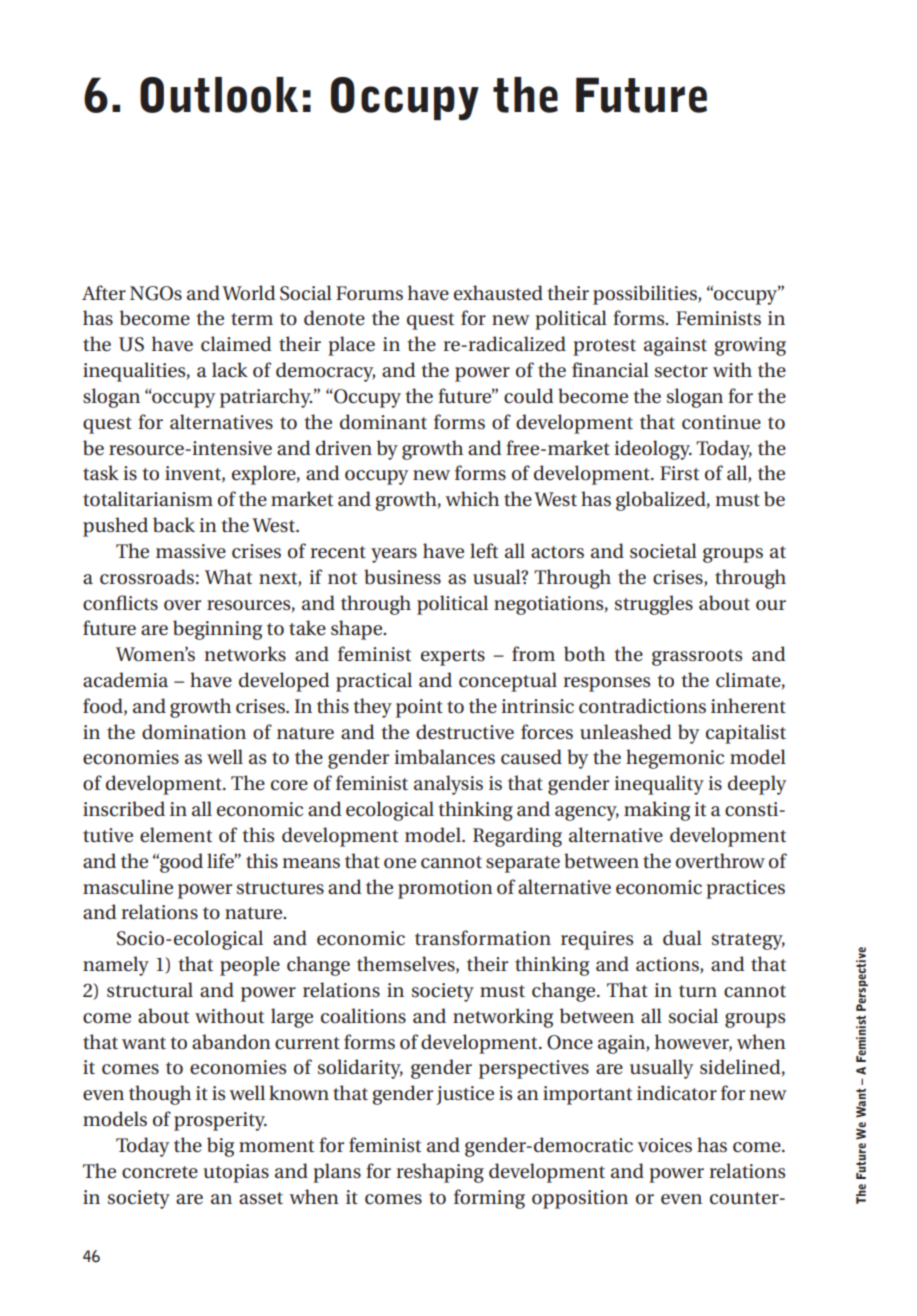  What do you see at coordinates (369, 293) in the screenshot?
I see `Forums` at bounding box center [369, 293].
